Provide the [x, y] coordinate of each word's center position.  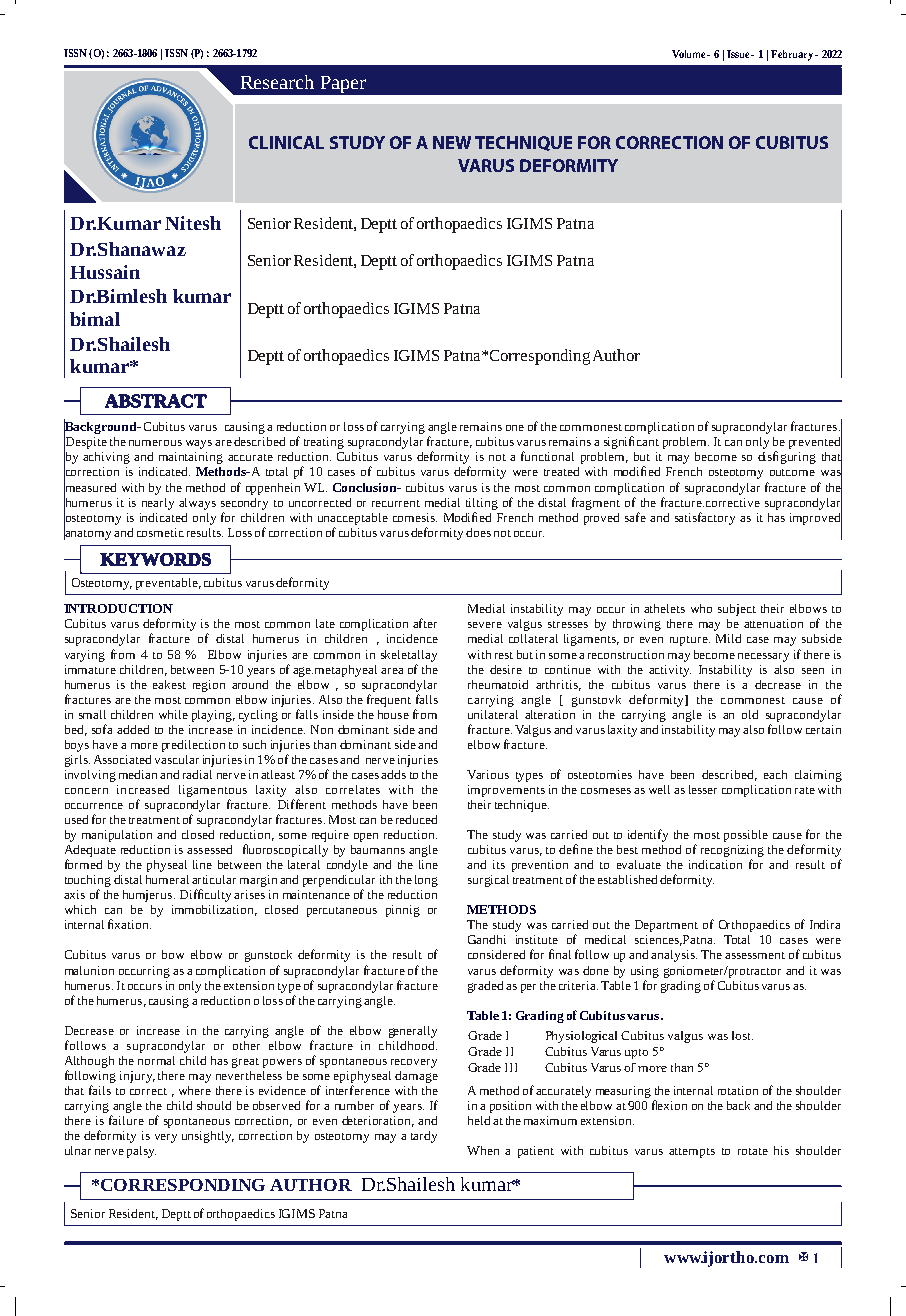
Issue [739, 54]
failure [126, 1120]
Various [488, 774]
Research [277, 82]
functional [547, 456]
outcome [792, 472]
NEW [452, 142]
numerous [155, 443]
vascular [177, 759]
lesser [703, 789]
